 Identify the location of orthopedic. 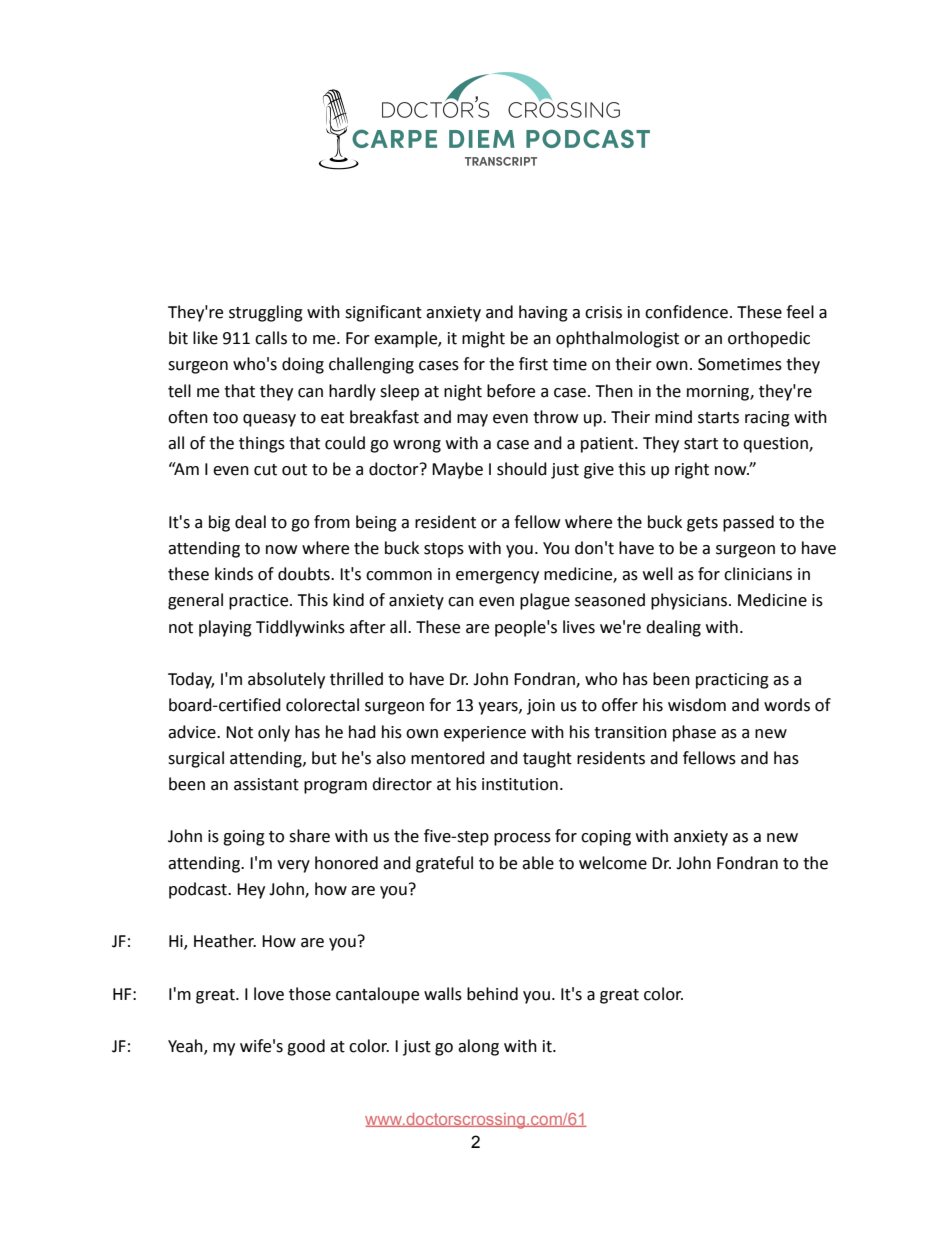
(769, 339).
